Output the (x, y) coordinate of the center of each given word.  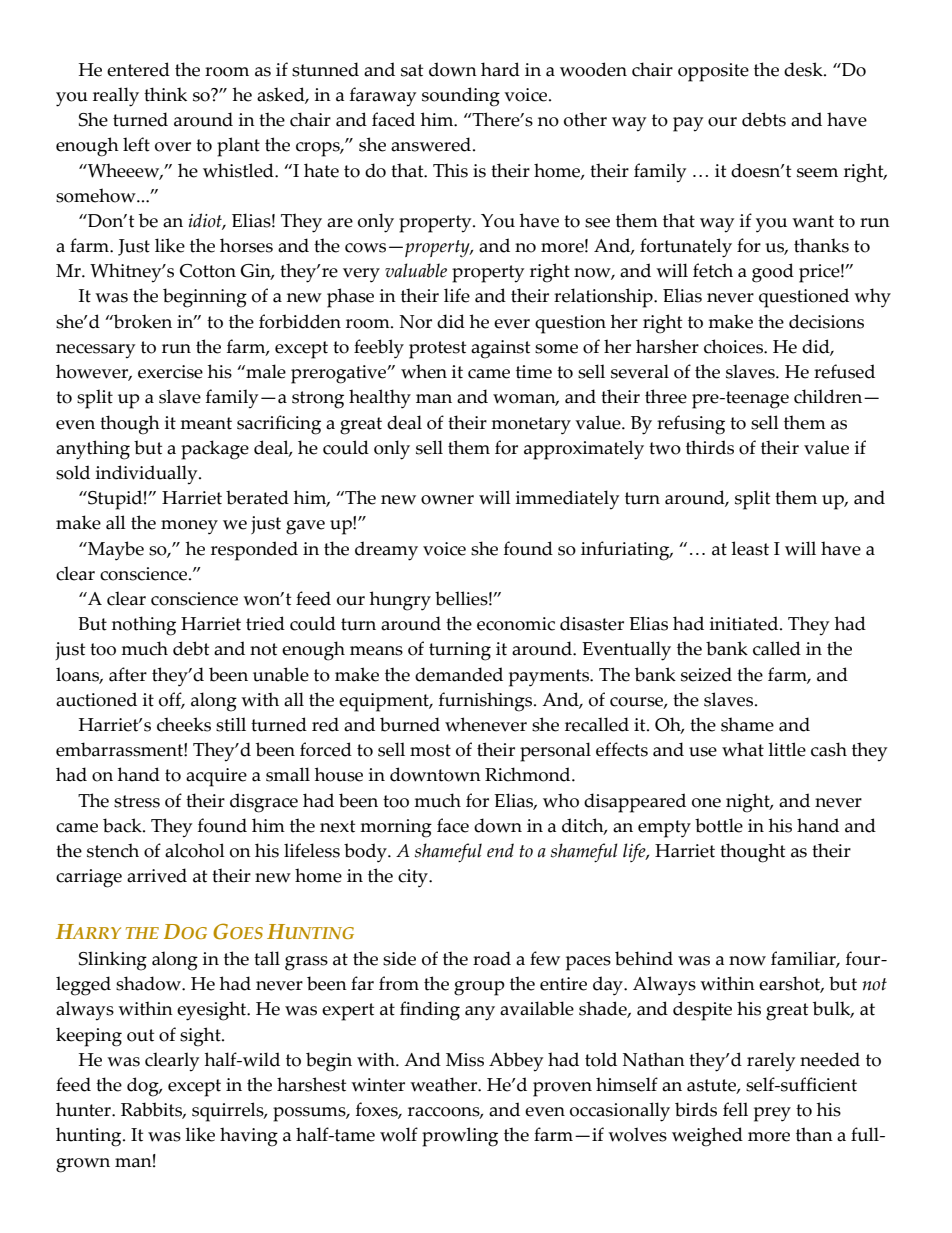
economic (516, 624)
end (500, 850)
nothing (144, 626)
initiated (745, 623)
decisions (826, 321)
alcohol (195, 850)
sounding (461, 97)
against (500, 349)
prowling (460, 1137)
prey (772, 1114)
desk (804, 69)
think (165, 94)
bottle (719, 825)
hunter (84, 1109)
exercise (170, 372)
